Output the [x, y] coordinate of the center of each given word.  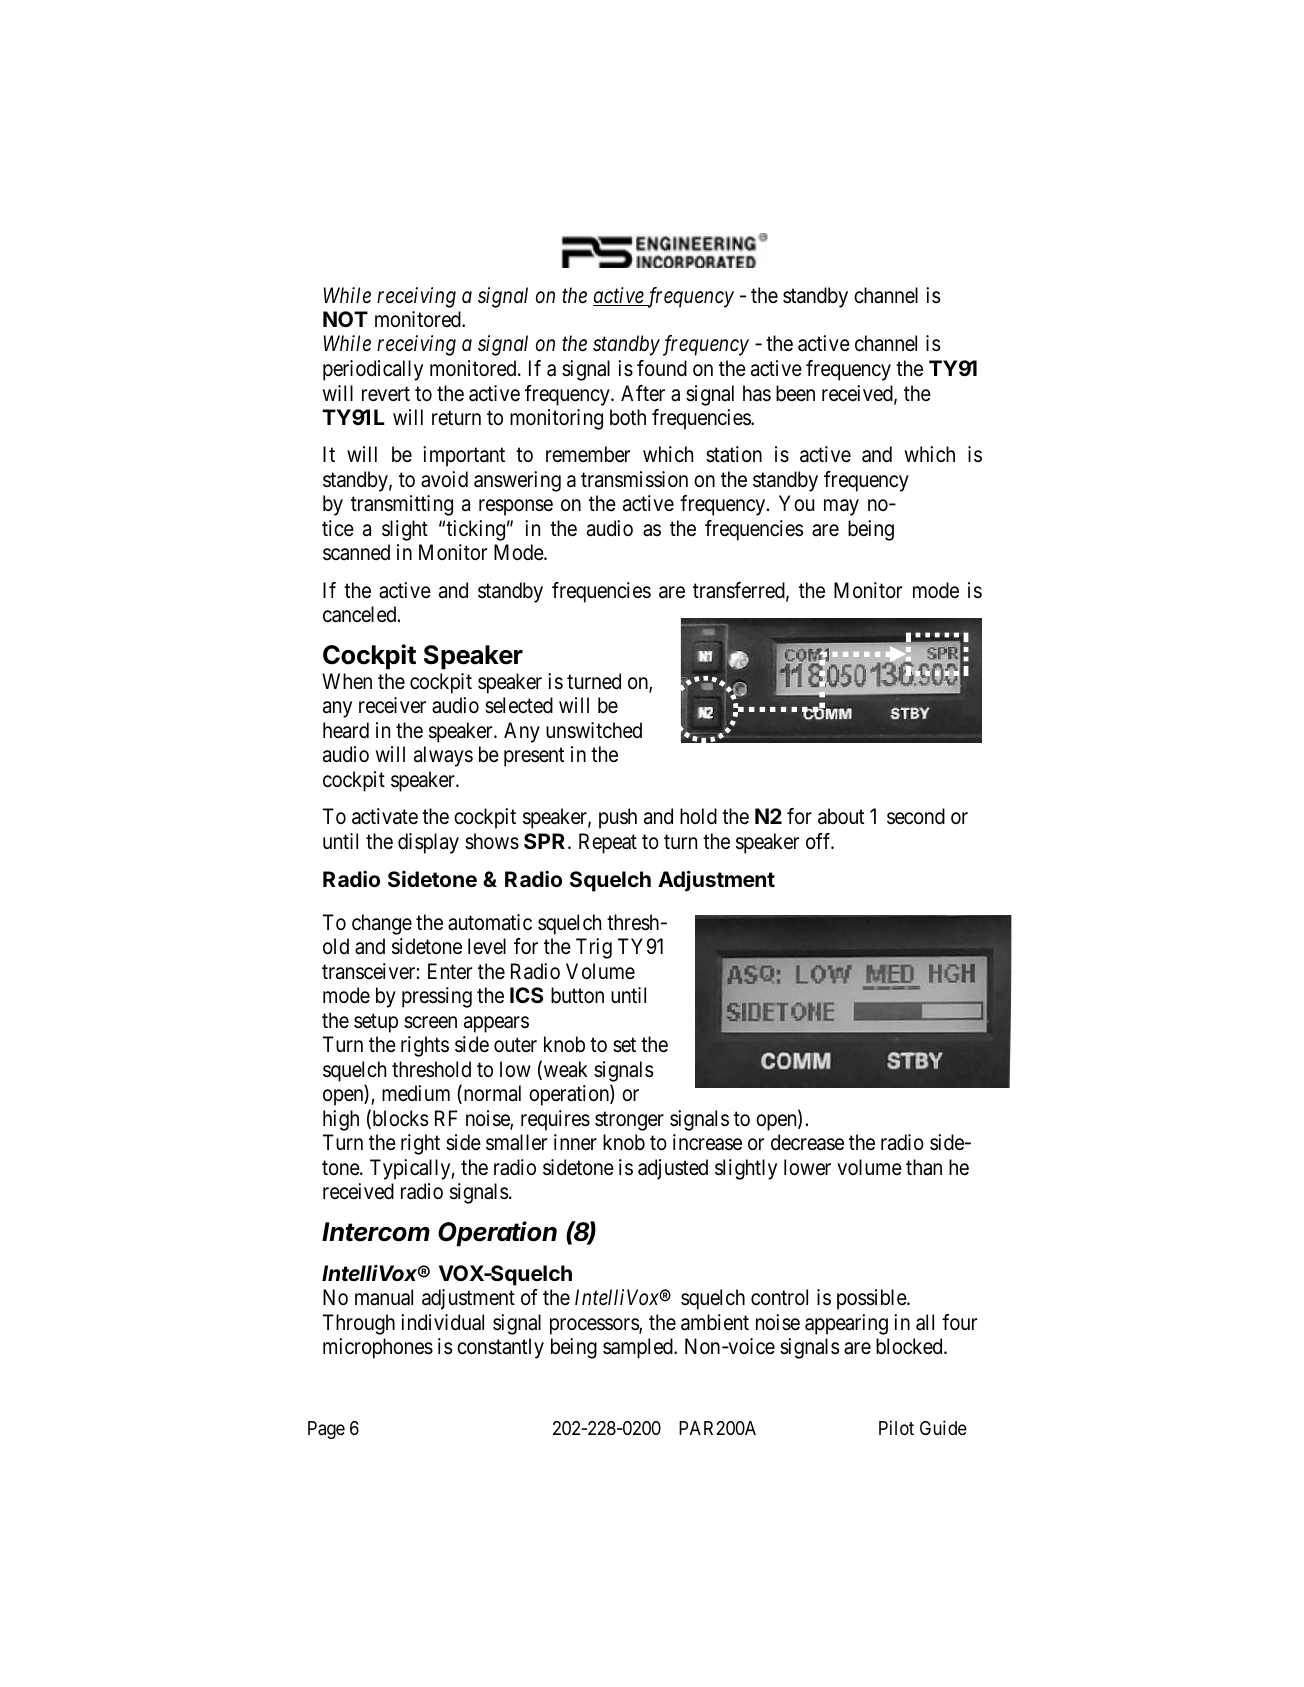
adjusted [673, 1169]
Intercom [376, 1232]
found [662, 368]
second [916, 816]
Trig [594, 948]
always [443, 756]
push [618, 818]
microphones [378, 1348]
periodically [373, 370]
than [924, 1167]
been [795, 393]
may [841, 507]
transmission [634, 479]
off [820, 841]
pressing [437, 997]
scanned [356, 552]
